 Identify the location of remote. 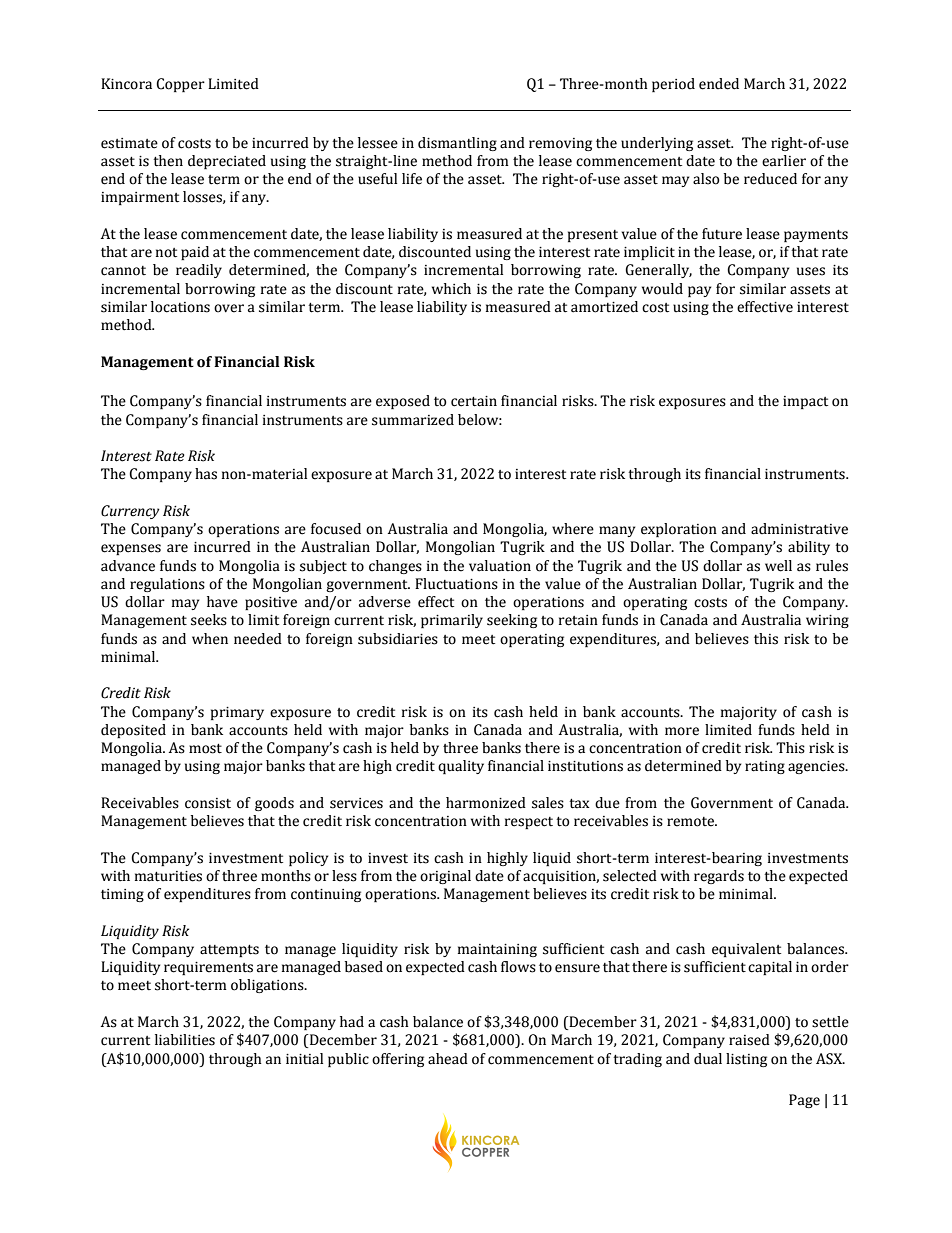
(692, 822).
